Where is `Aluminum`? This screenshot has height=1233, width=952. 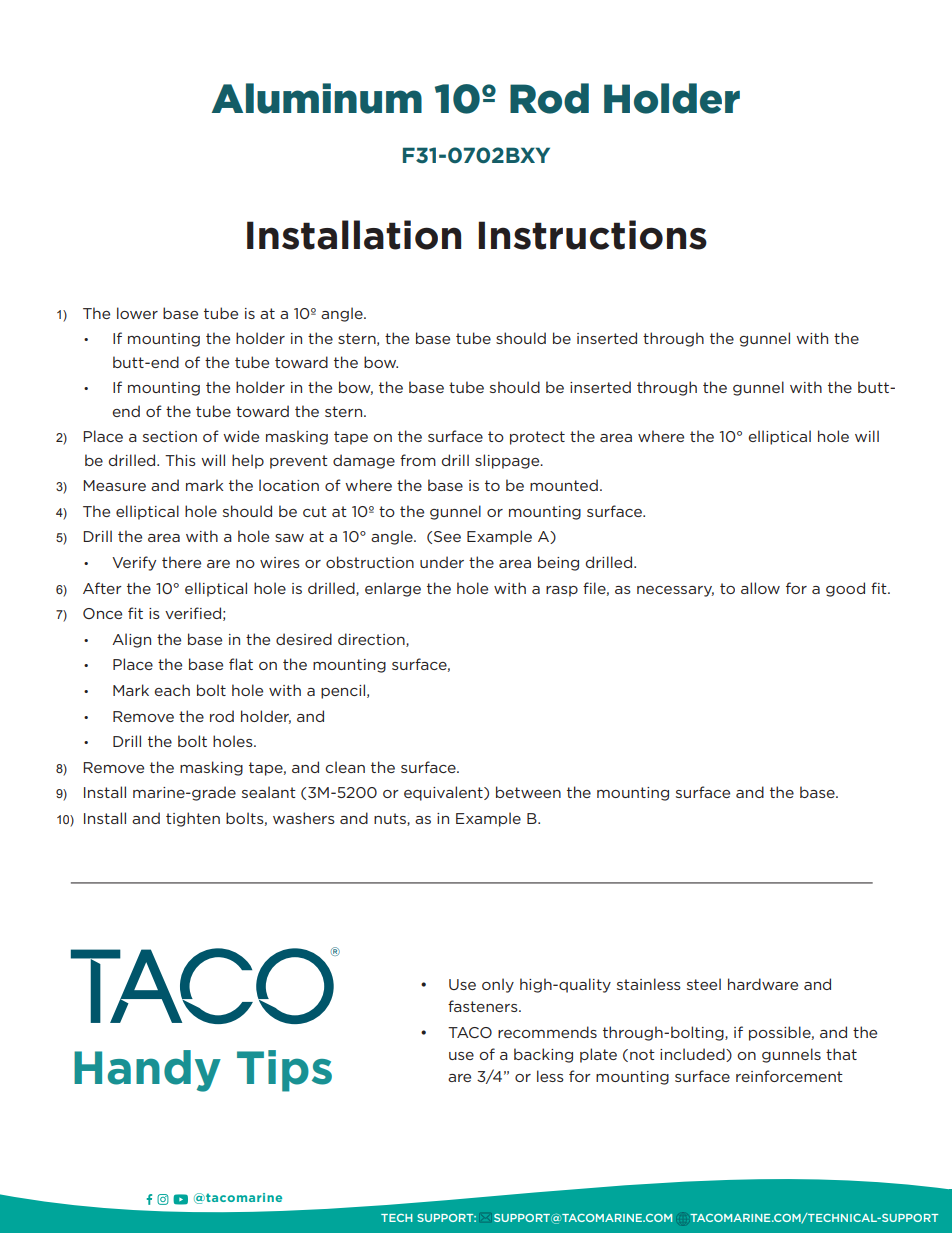 Aluminum is located at coordinates (317, 98).
